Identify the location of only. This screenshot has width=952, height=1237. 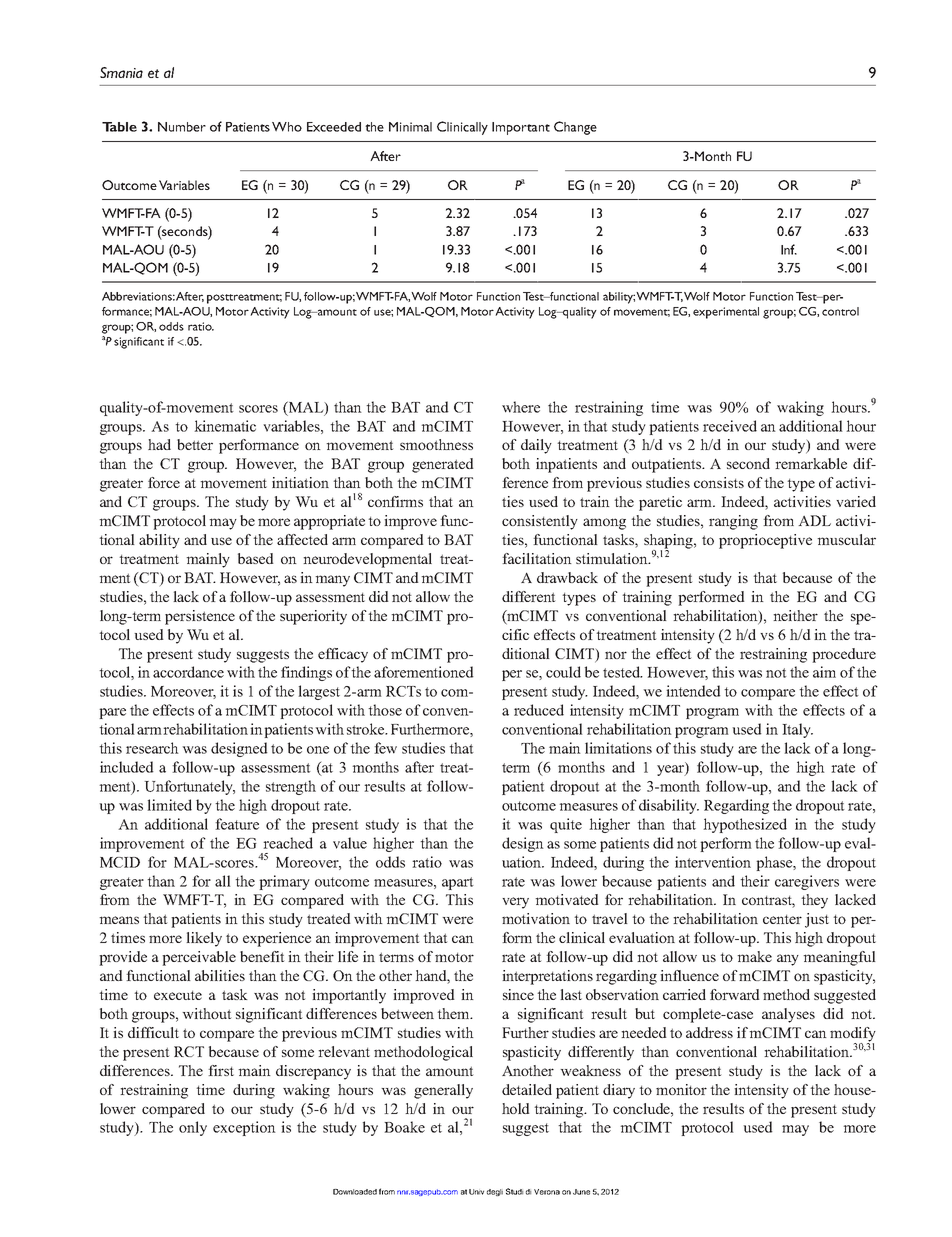
(193, 1128).
